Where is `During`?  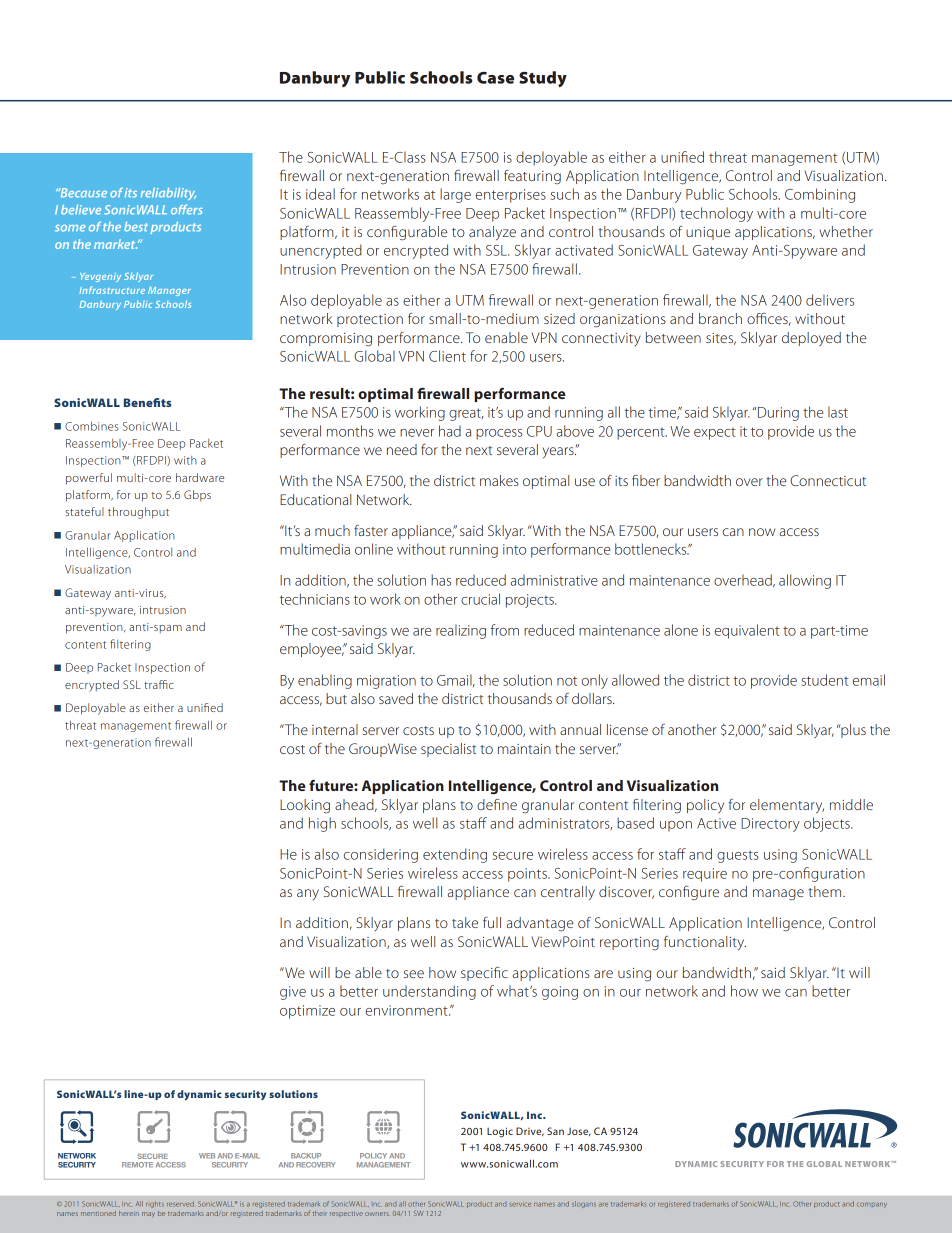 During is located at coordinates (778, 414).
